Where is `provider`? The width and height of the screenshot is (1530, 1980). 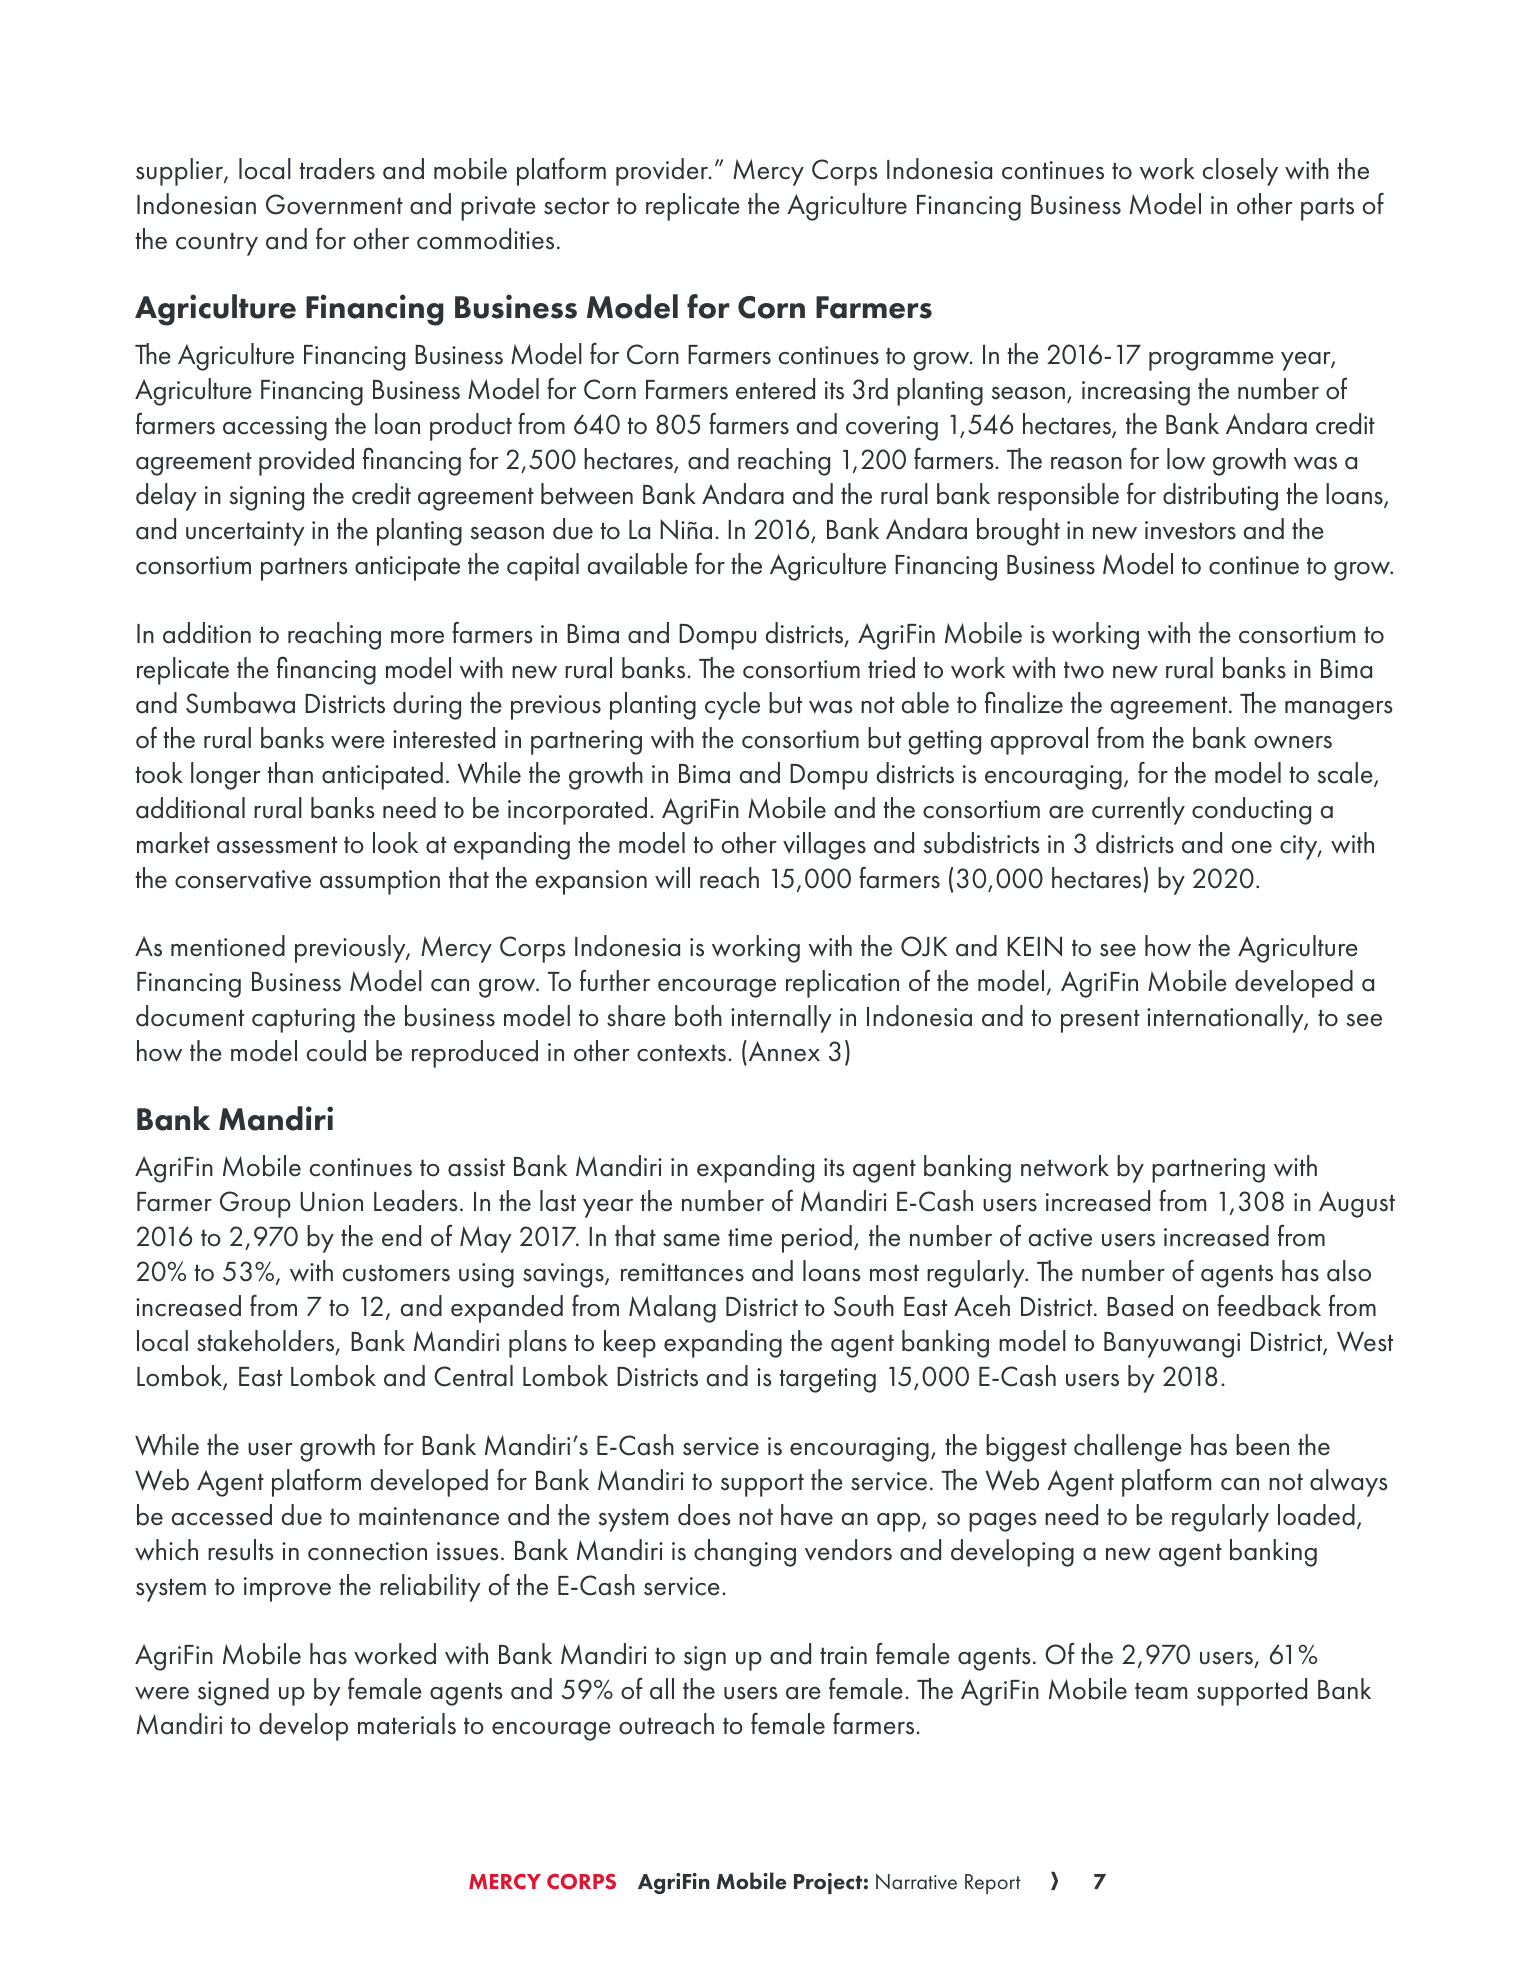 provider is located at coordinates (663, 172).
